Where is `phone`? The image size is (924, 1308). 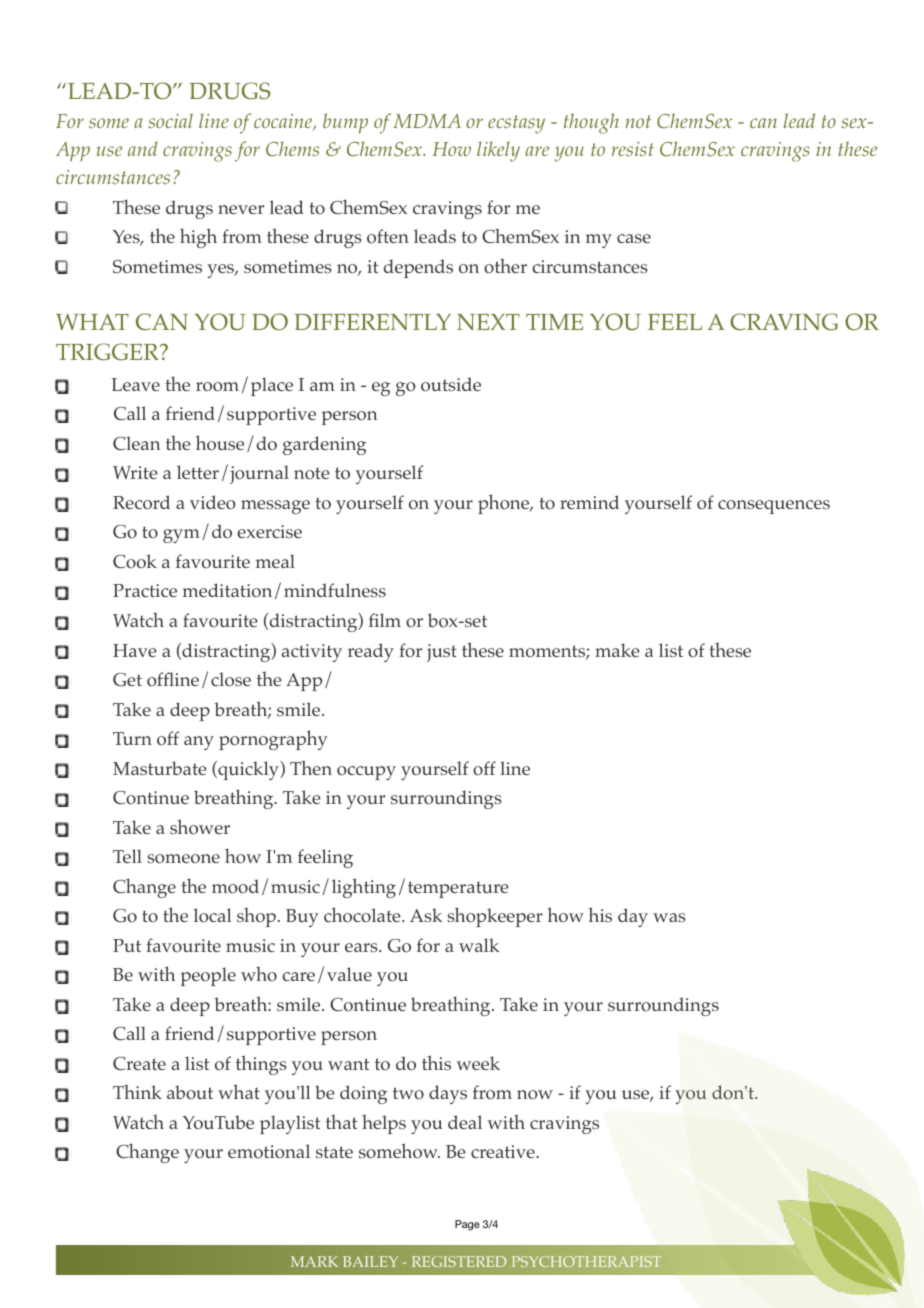 phone is located at coordinates (505, 504).
